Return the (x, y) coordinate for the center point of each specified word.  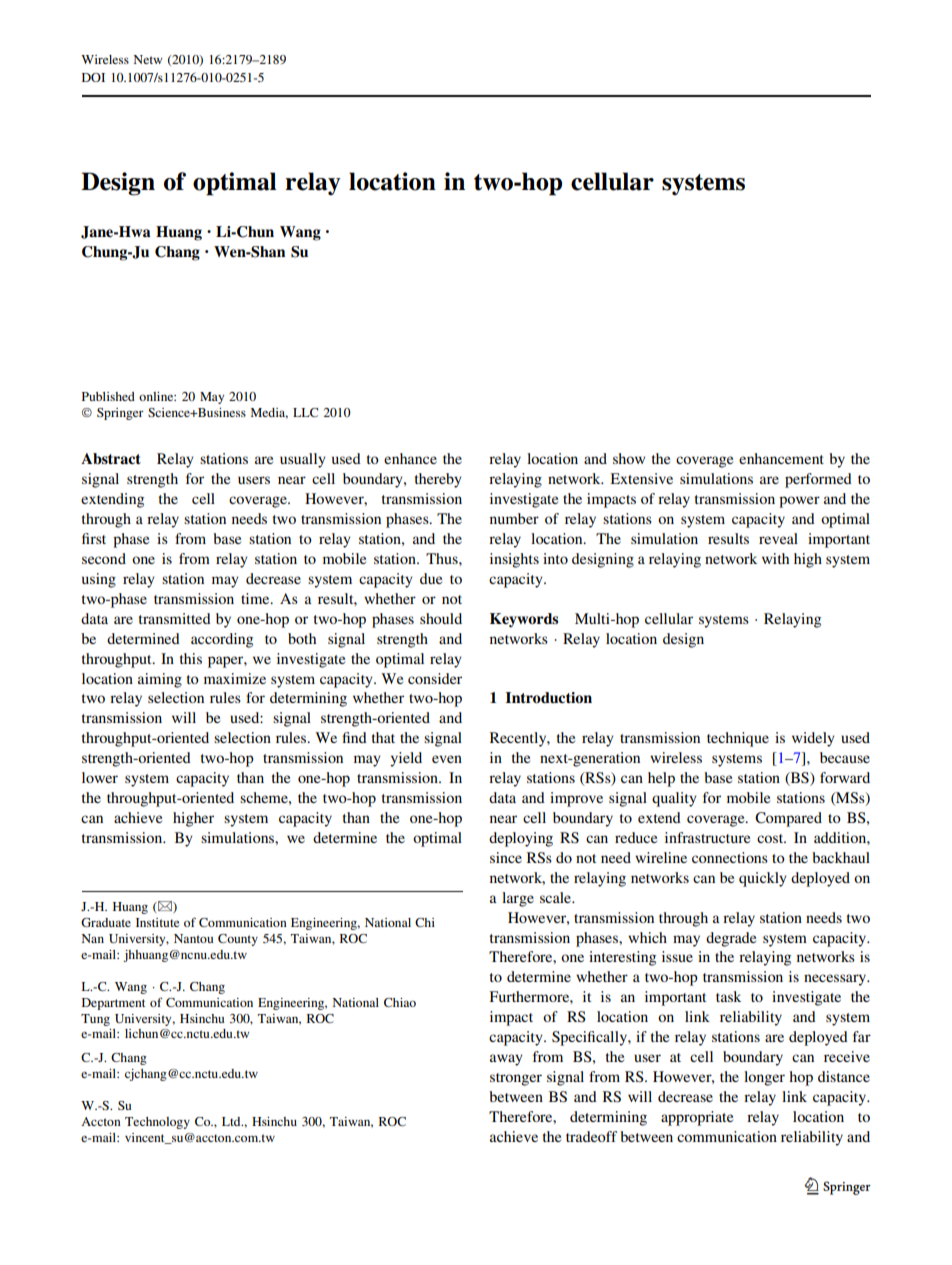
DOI (93, 77)
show (629, 458)
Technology (157, 1123)
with (775, 558)
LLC (305, 412)
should (441, 618)
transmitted (175, 618)
